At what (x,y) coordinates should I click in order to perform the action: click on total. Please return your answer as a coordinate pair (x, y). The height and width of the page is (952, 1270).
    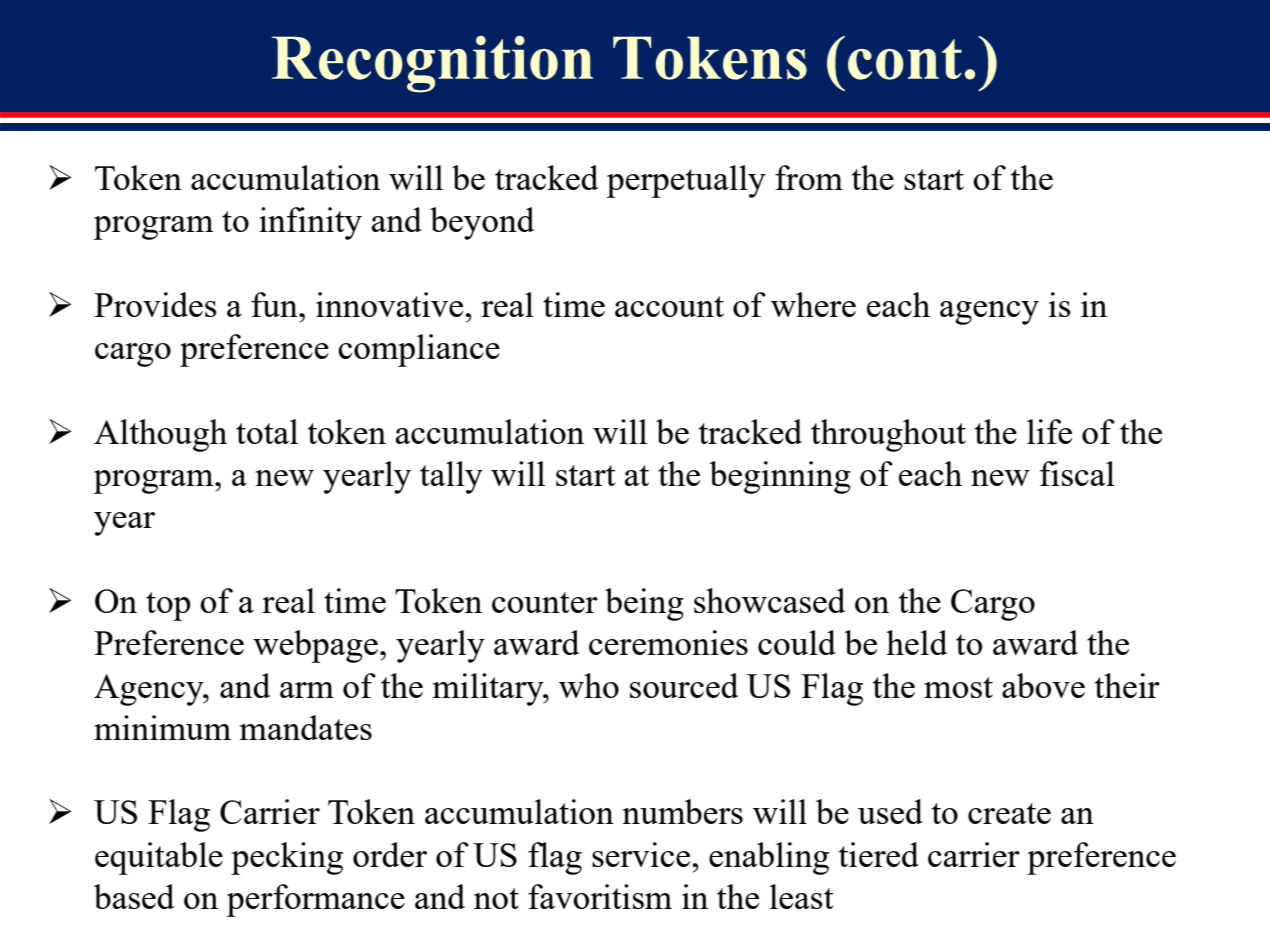
    Looking at the image, I should click on (267, 431).
